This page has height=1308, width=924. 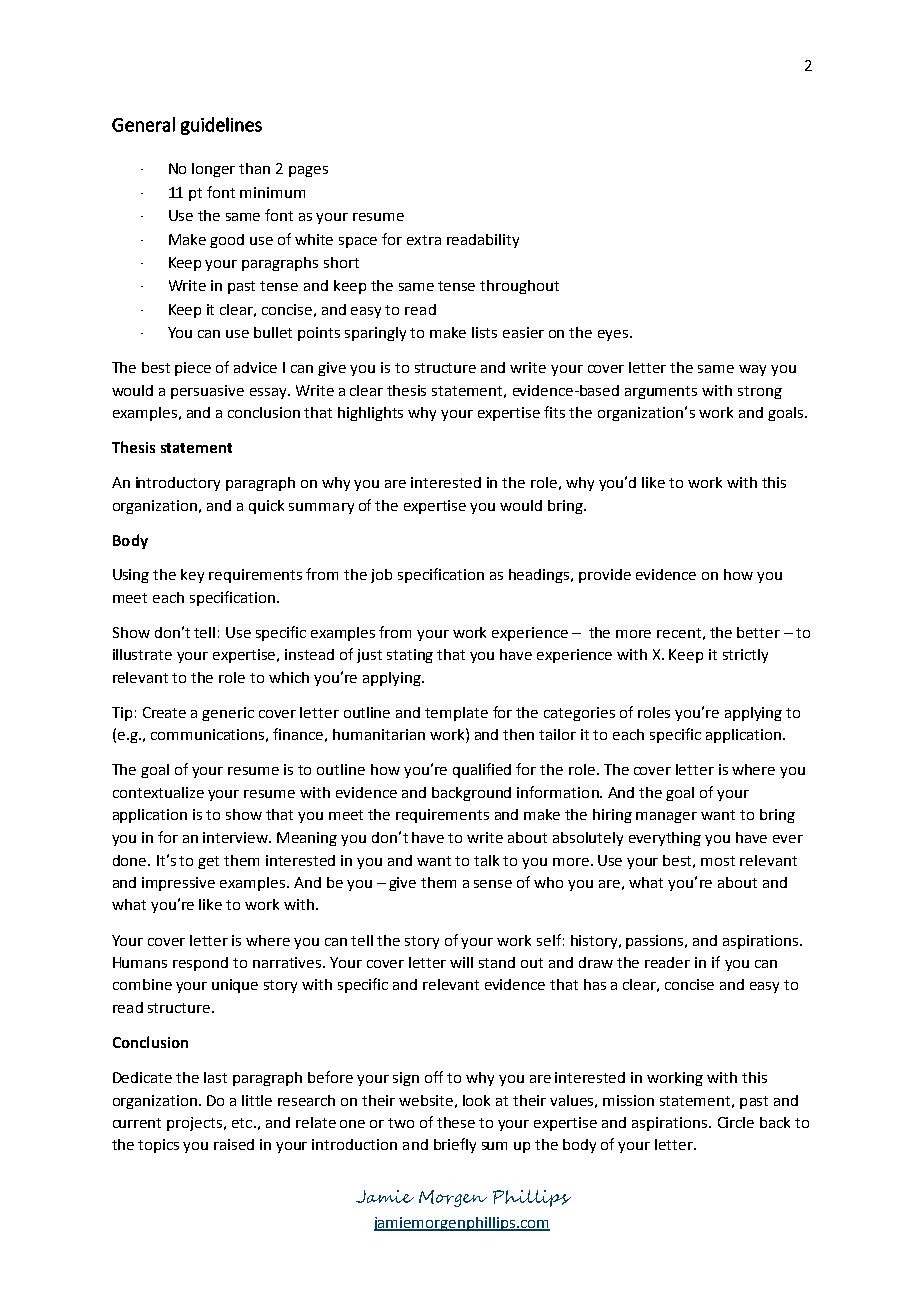 What do you see at coordinates (661, 392) in the page?
I see `arguments` at bounding box center [661, 392].
